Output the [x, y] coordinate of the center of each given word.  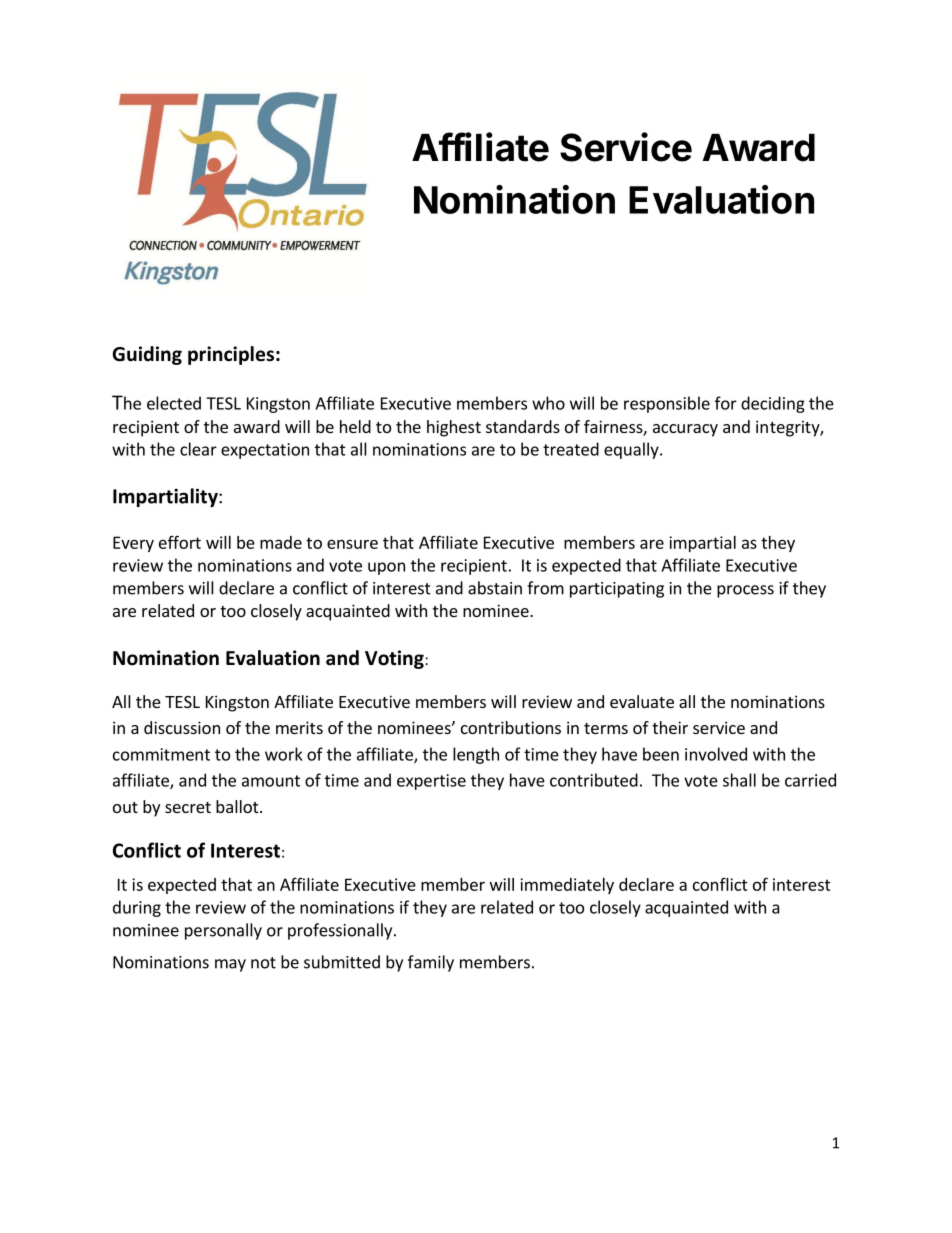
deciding [773, 404]
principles [231, 355]
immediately [567, 886]
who [548, 403]
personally [223, 931]
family [431, 963]
